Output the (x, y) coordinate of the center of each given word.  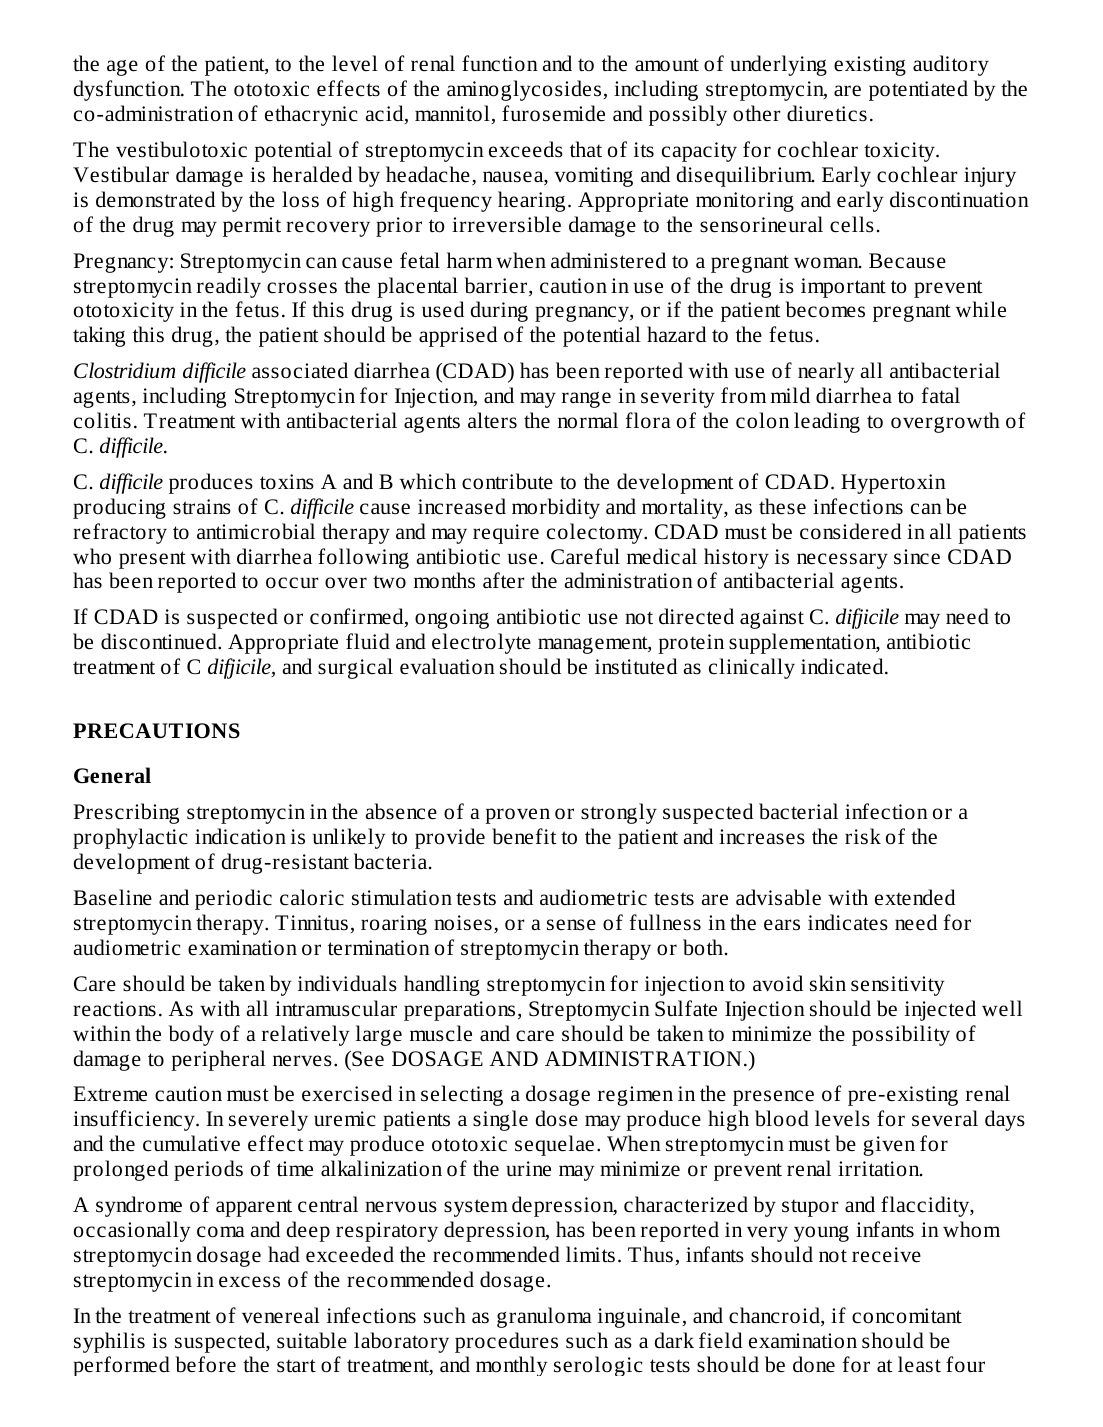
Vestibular (121, 174)
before (206, 1364)
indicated (843, 666)
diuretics (827, 113)
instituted (636, 666)
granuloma (544, 1317)
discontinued (160, 641)
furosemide (553, 113)
